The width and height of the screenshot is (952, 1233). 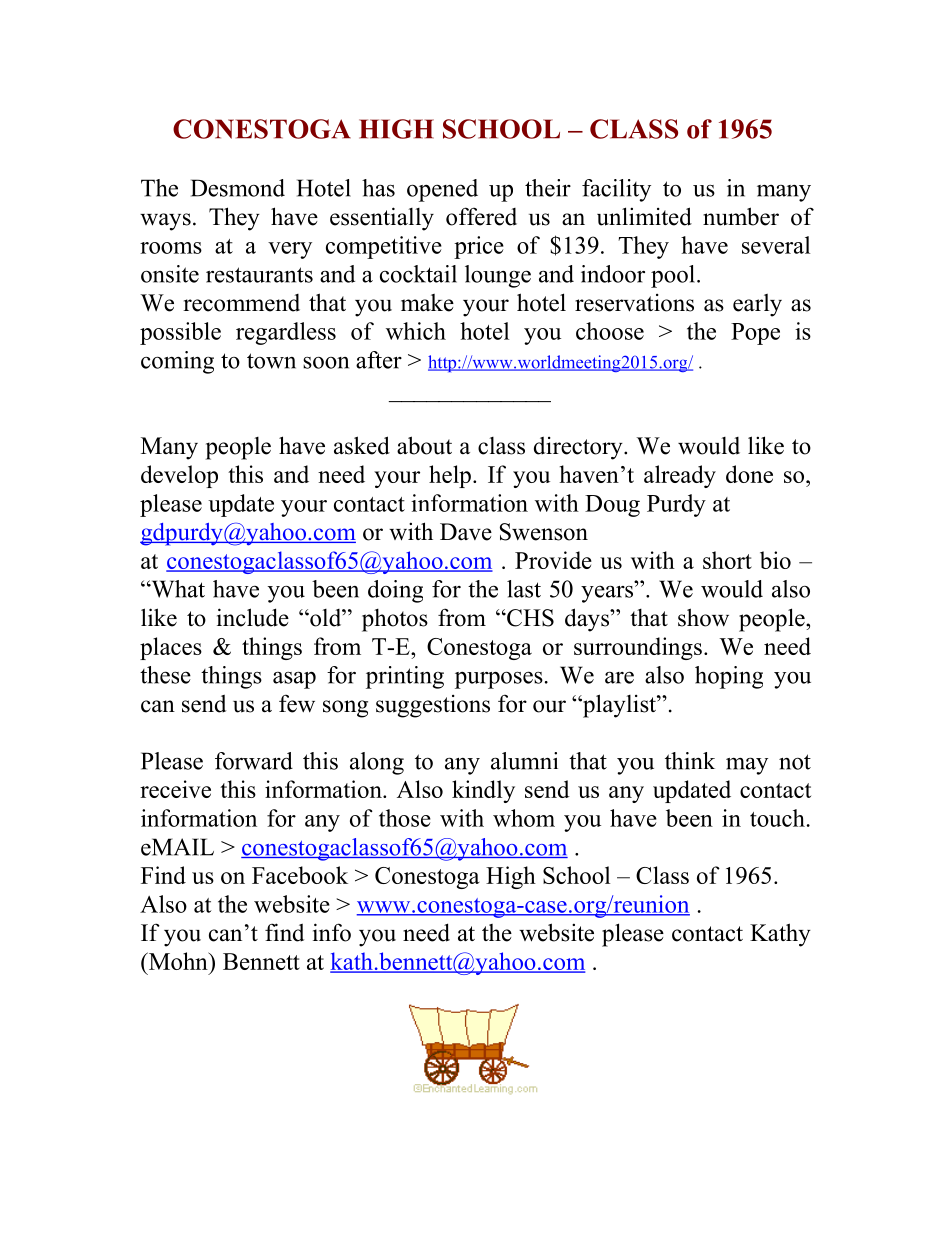 What do you see at coordinates (741, 216) in the screenshot?
I see `number` at bounding box center [741, 216].
